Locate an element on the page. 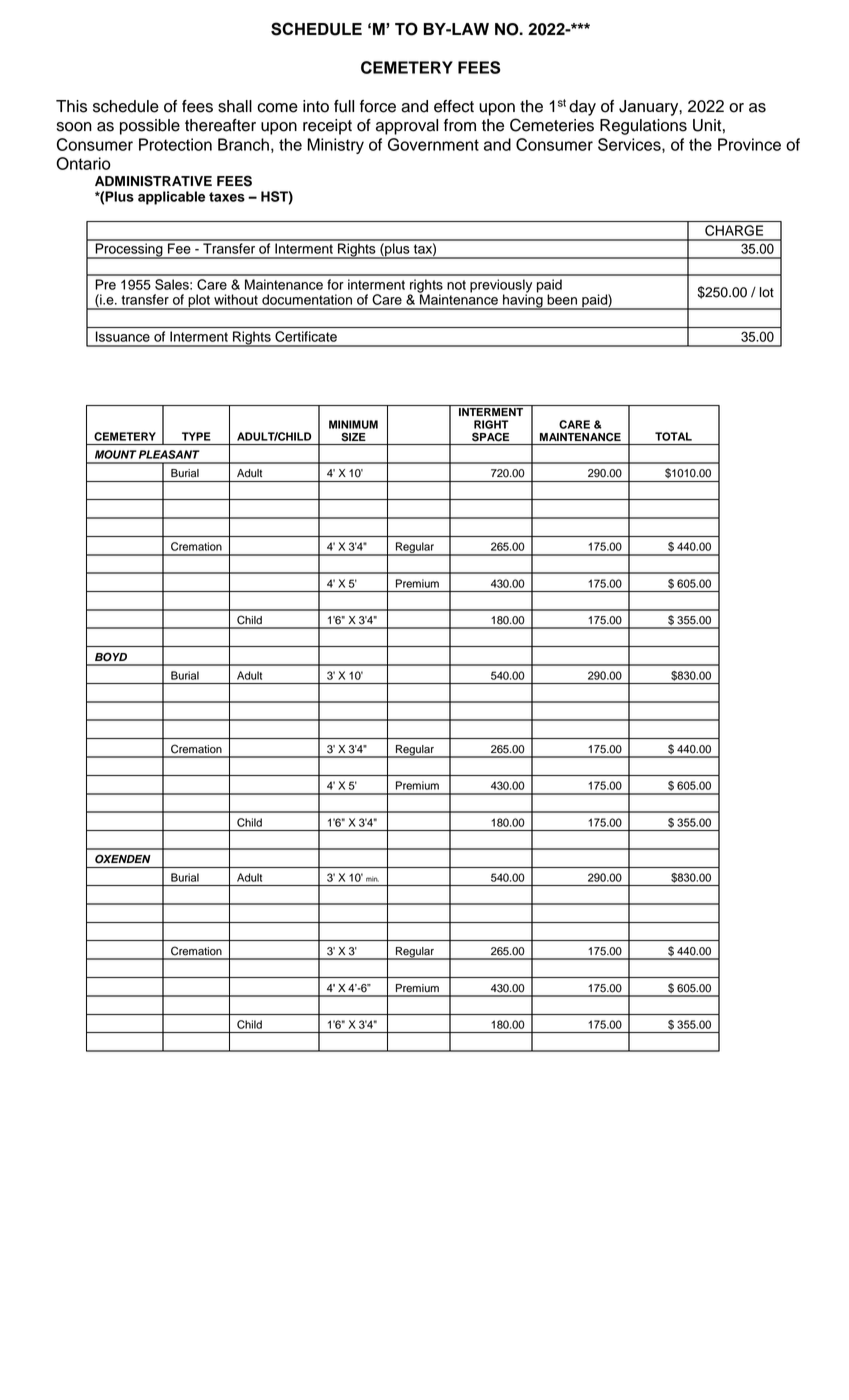  not is located at coordinates (456, 285).
